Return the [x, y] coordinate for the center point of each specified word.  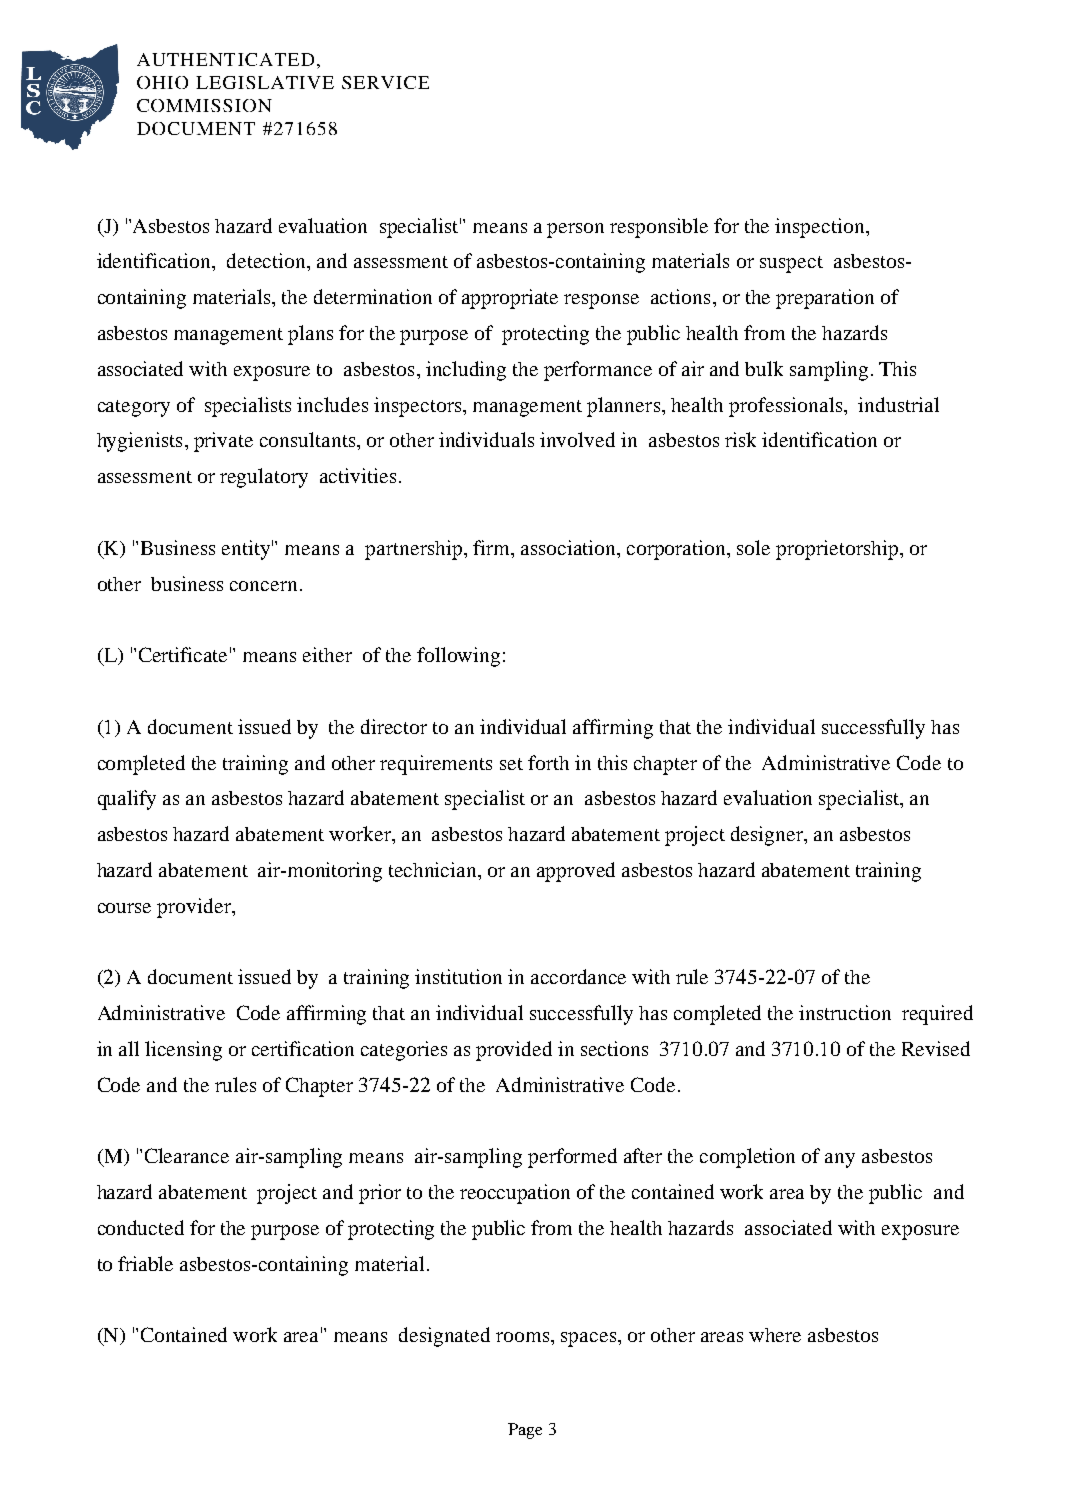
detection [267, 260]
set [511, 764]
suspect [791, 264]
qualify [127, 800]
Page [525, 1431]
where [775, 1335]
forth [548, 762]
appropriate [510, 299]
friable [145, 1263]
